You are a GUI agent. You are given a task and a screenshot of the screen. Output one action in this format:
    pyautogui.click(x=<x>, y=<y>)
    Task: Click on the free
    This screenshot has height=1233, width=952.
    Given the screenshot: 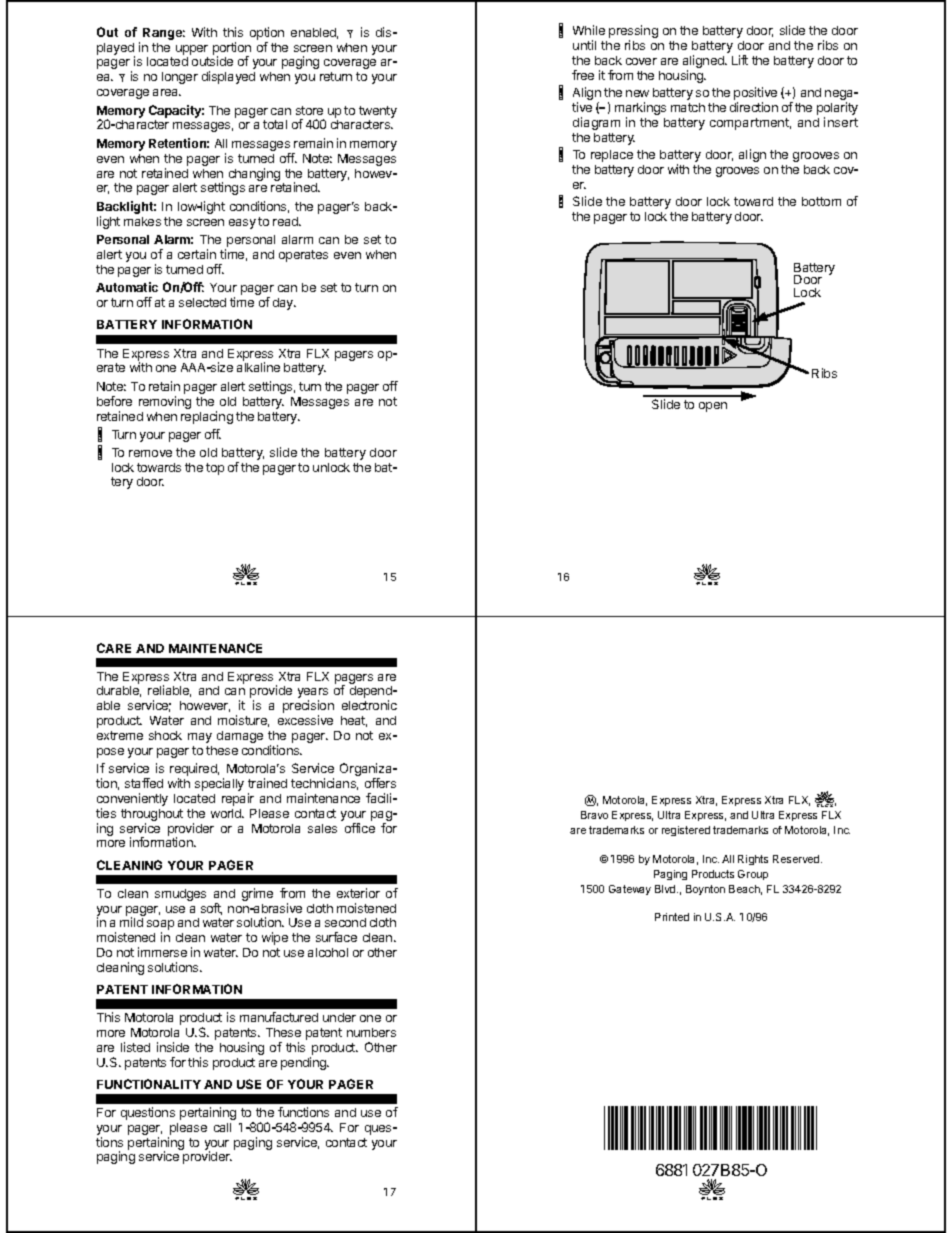 What is the action you would take?
    pyautogui.click(x=583, y=75)
